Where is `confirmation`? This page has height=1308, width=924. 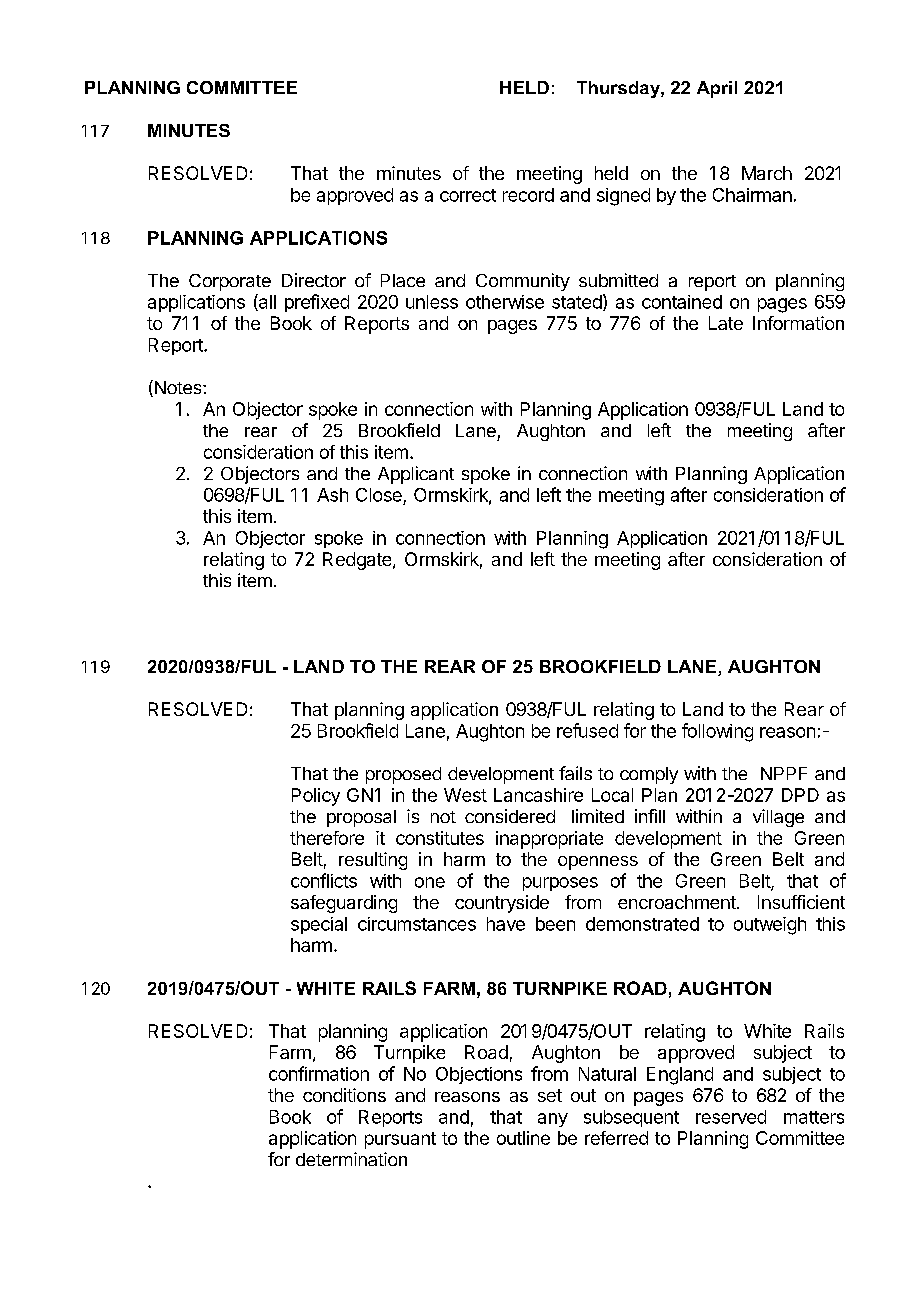 confirmation is located at coordinates (319, 1073).
